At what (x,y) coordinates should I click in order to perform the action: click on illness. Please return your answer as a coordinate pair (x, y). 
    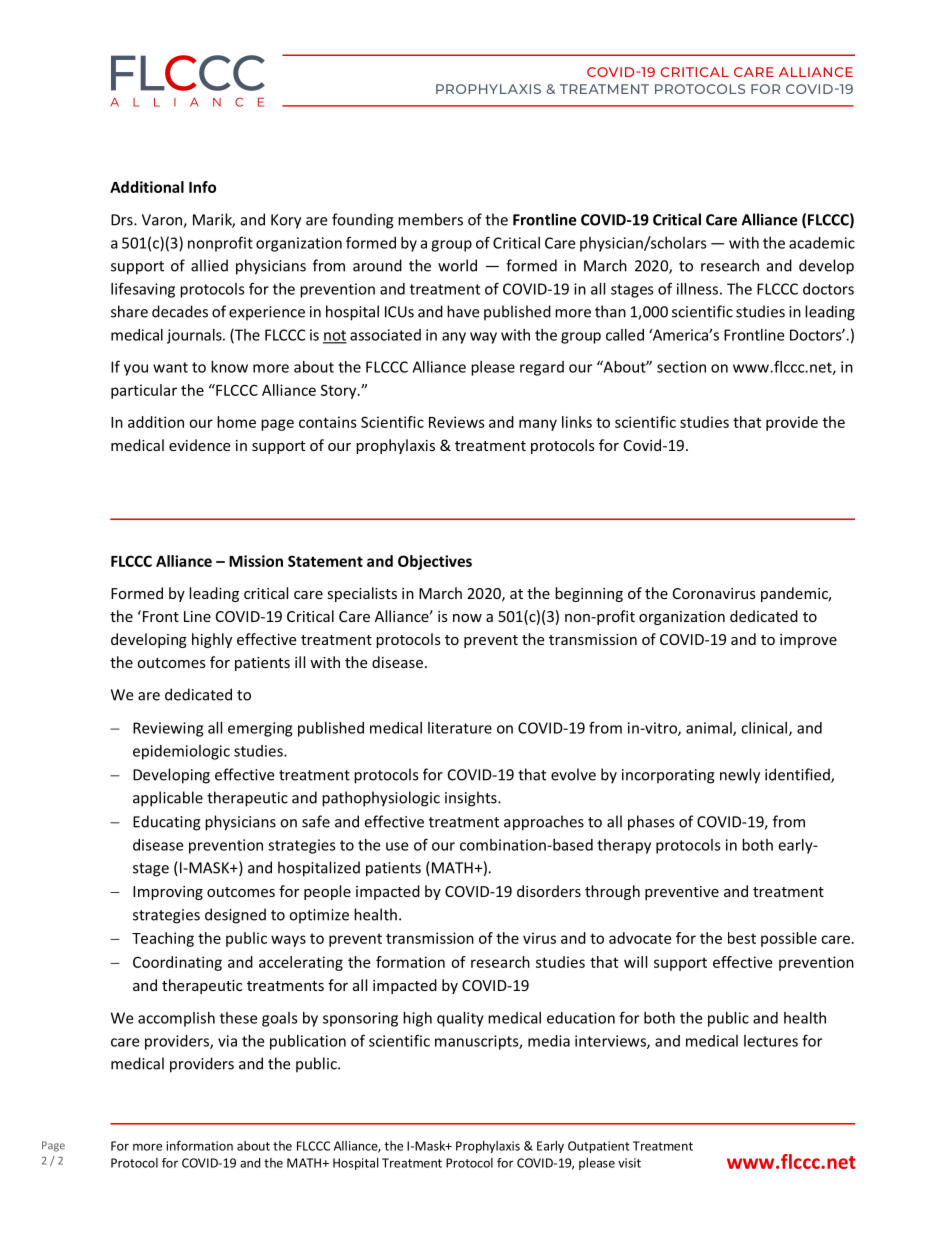
    Looking at the image, I should click on (697, 289).
